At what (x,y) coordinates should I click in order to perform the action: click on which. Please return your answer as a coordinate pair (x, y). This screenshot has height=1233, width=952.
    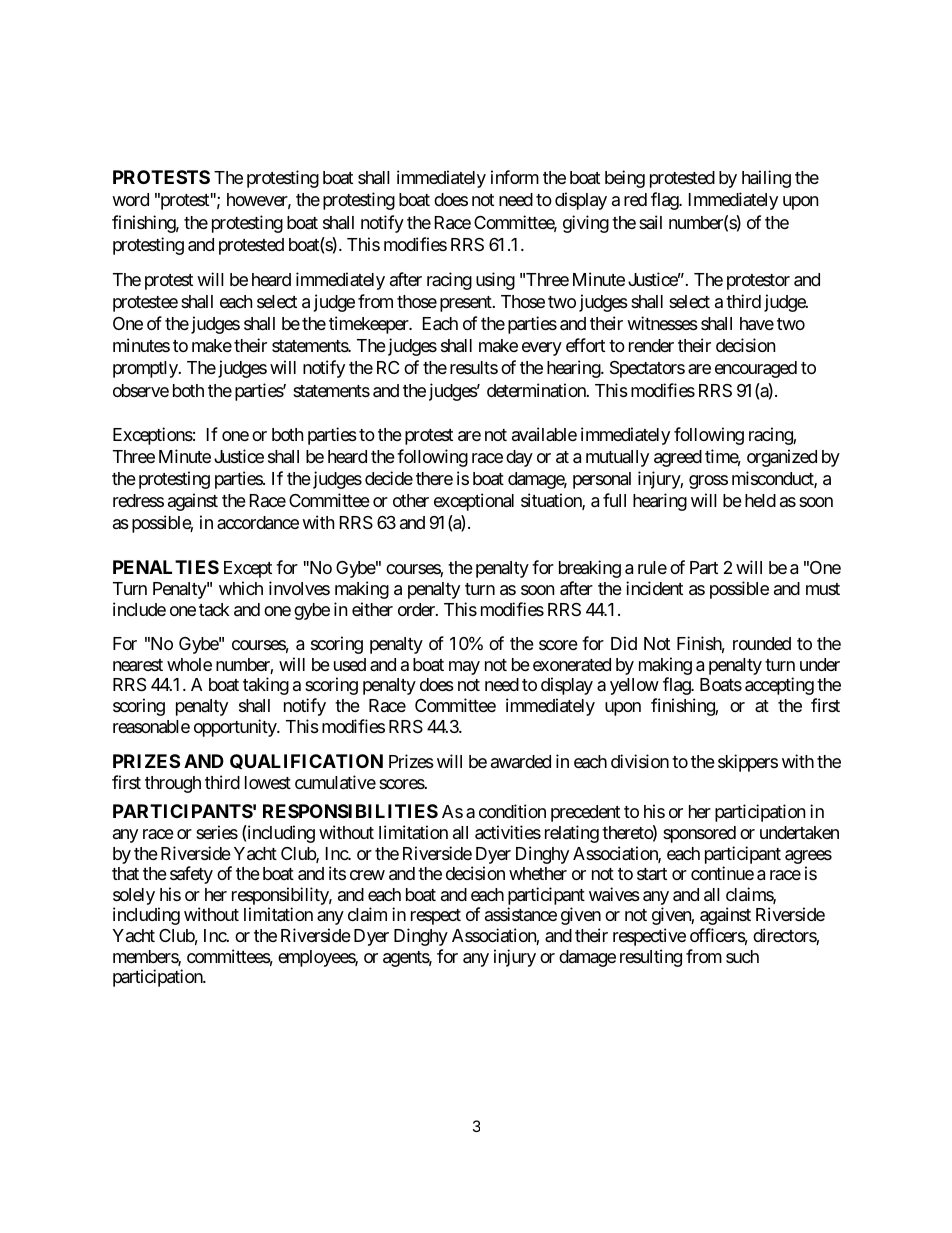
    Looking at the image, I should click on (241, 588).
